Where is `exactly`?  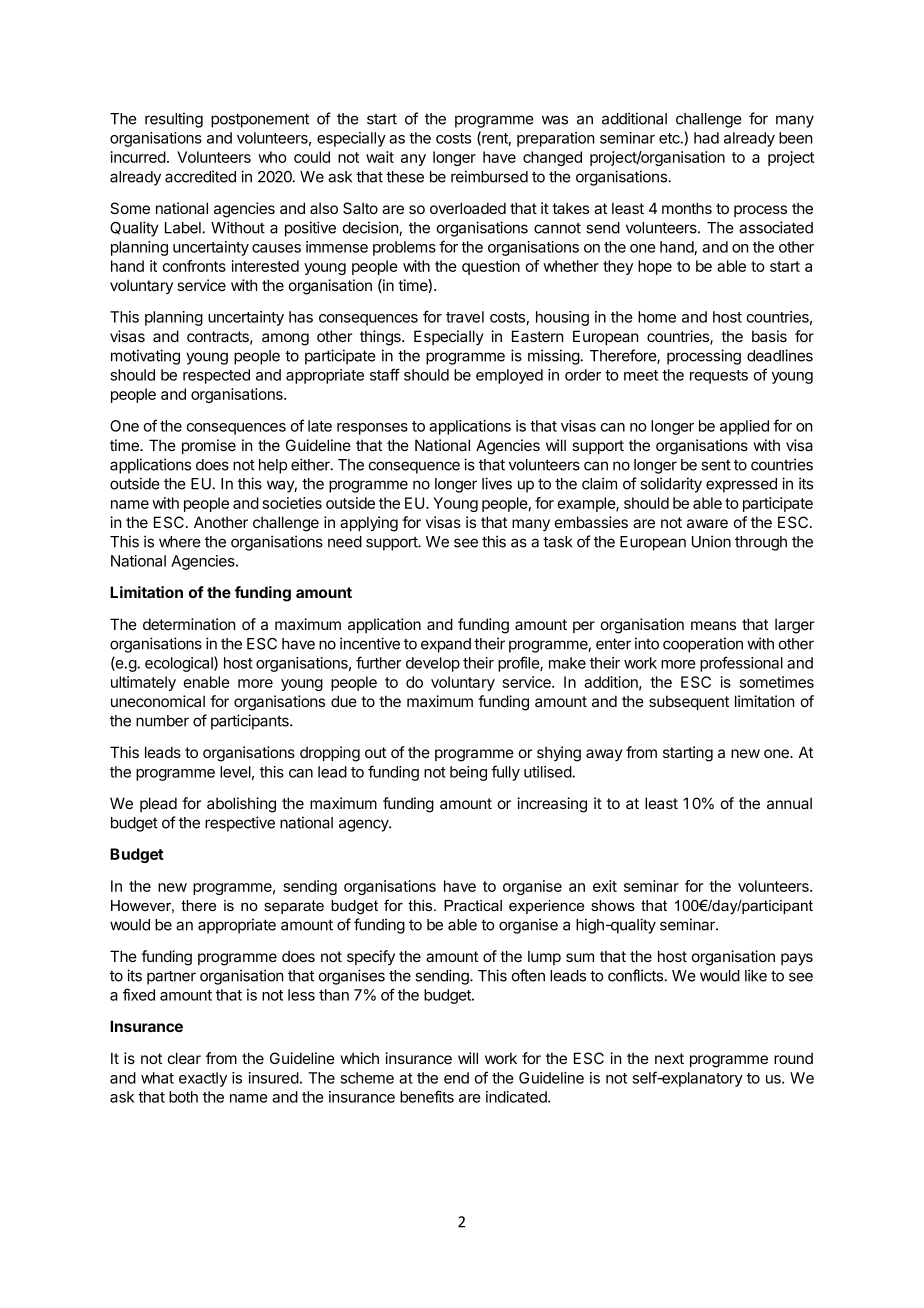 exactly is located at coordinates (203, 1079).
